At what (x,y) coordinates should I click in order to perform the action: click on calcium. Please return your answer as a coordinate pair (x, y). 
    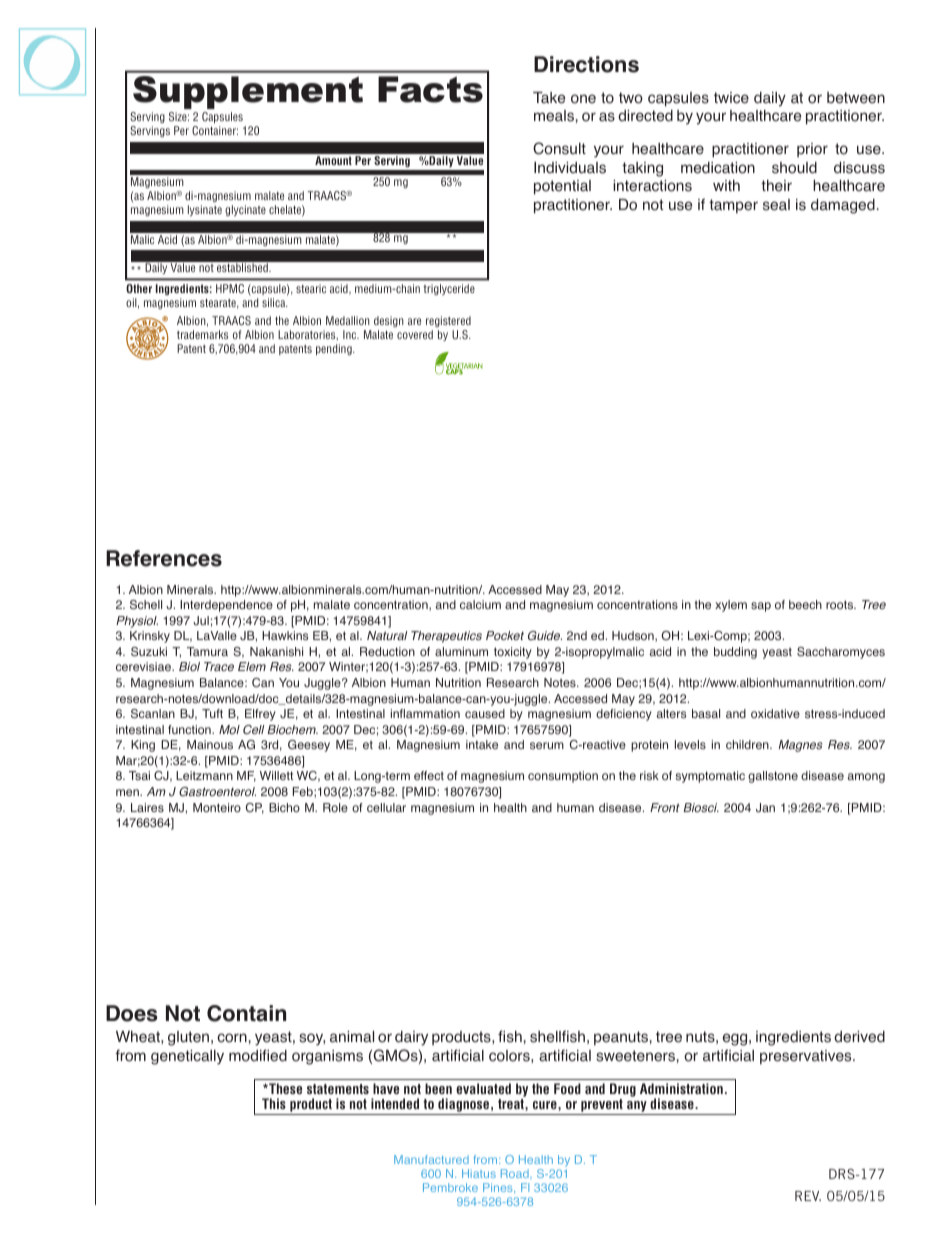
    Looking at the image, I should click on (480, 604).
